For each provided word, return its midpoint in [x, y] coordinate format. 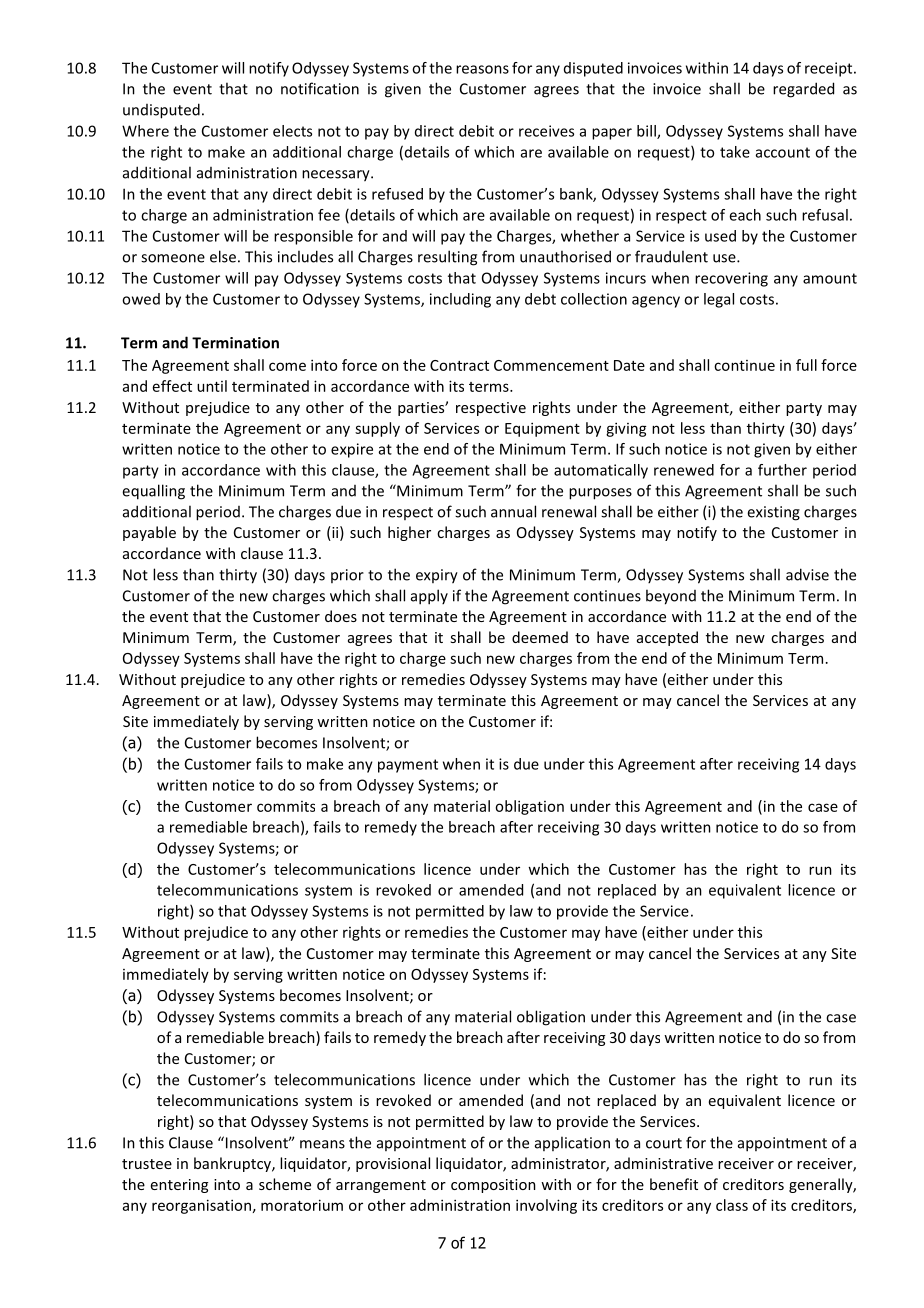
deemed [540, 637]
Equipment [542, 429]
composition [493, 1186]
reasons [482, 69]
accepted [667, 638]
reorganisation [201, 1206]
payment [408, 766]
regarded [803, 90]
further [782, 470]
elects [292, 131]
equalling [153, 492]
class [732, 1205]
